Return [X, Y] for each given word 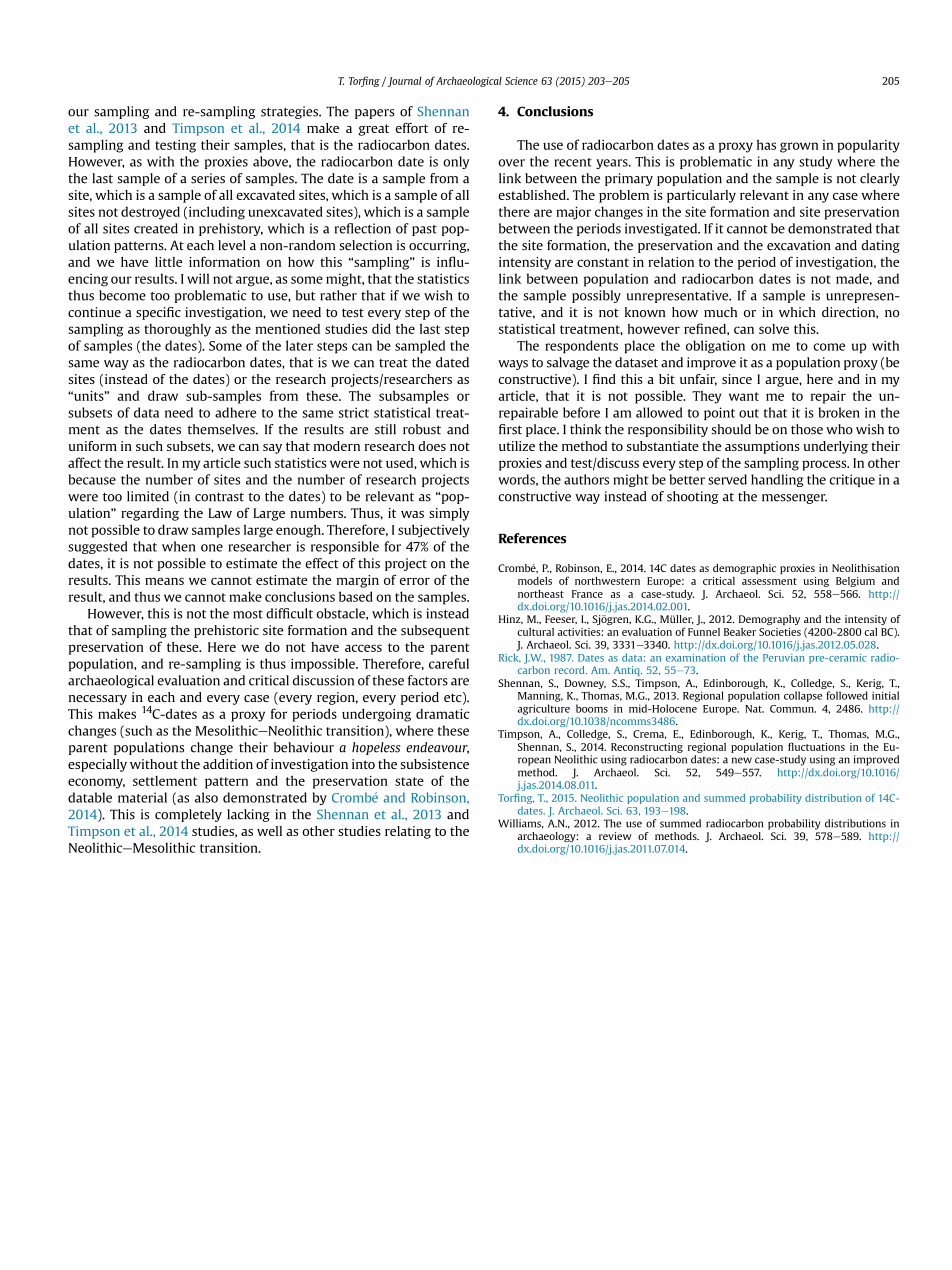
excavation [799, 245]
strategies [290, 112]
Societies [780, 632]
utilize [517, 446]
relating [408, 832]
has [766, 144]
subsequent [435, 631]
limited [148, 496]
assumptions [762, 447]
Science [521, 81]
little [168, 262]
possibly [596, 296]
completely [188, 815]
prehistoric [226, 631]
